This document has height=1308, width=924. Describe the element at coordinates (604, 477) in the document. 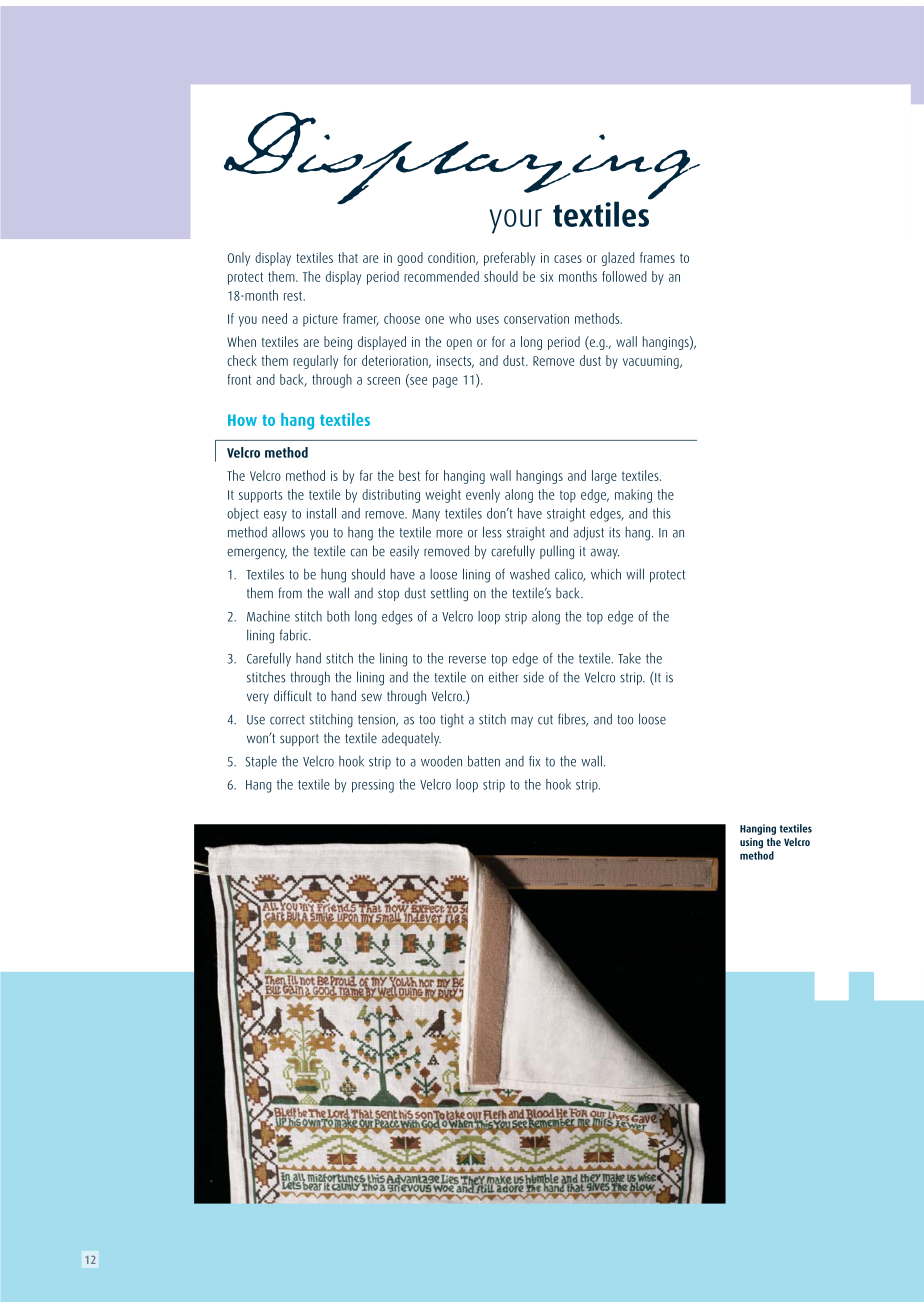

I see `large` at that location.
